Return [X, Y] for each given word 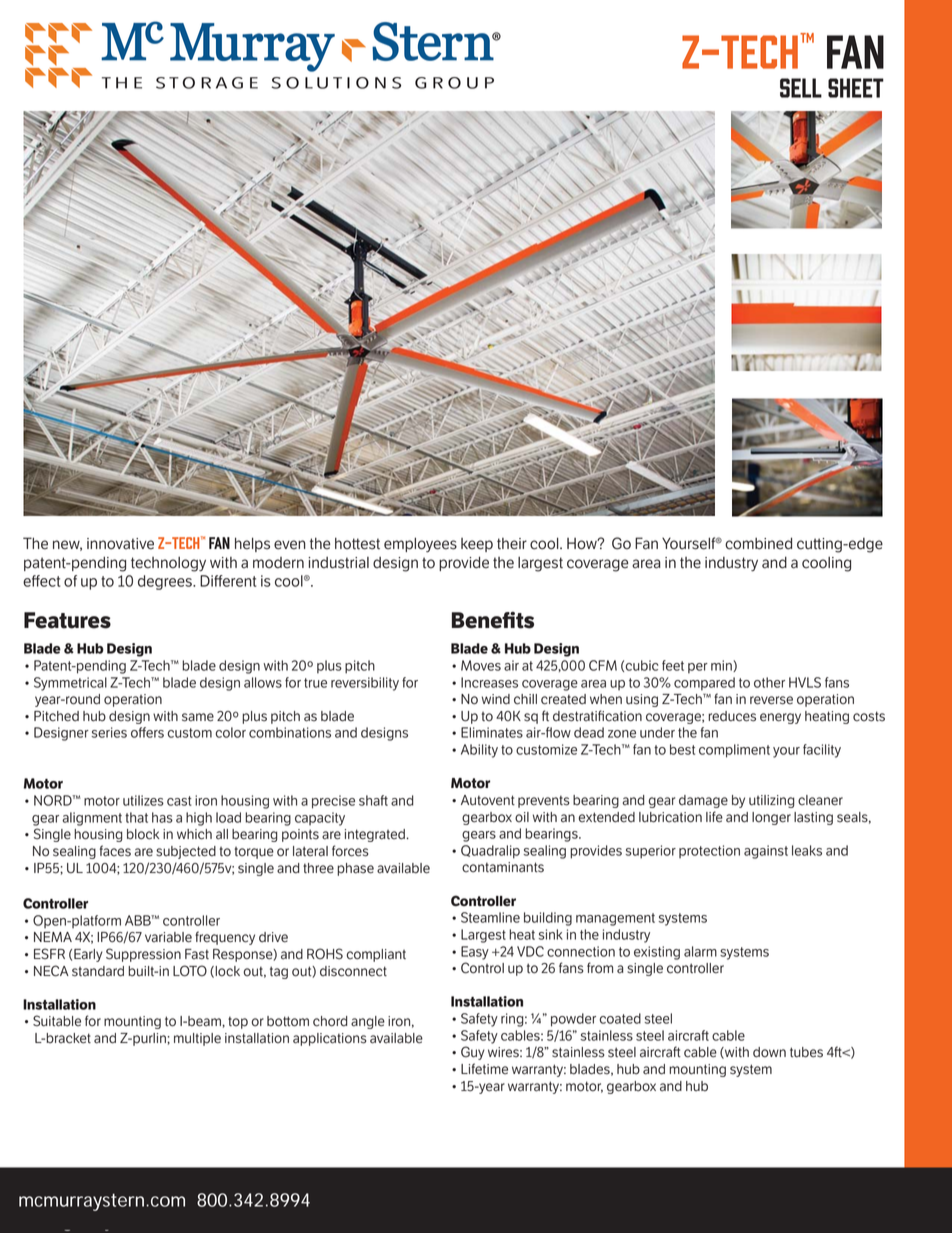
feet [673, 665]
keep [477, 545]
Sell [801, 88]
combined [758, 543]
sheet [856, 88]
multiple [197, 1039]
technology [168, 564]
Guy [473, 1053]
